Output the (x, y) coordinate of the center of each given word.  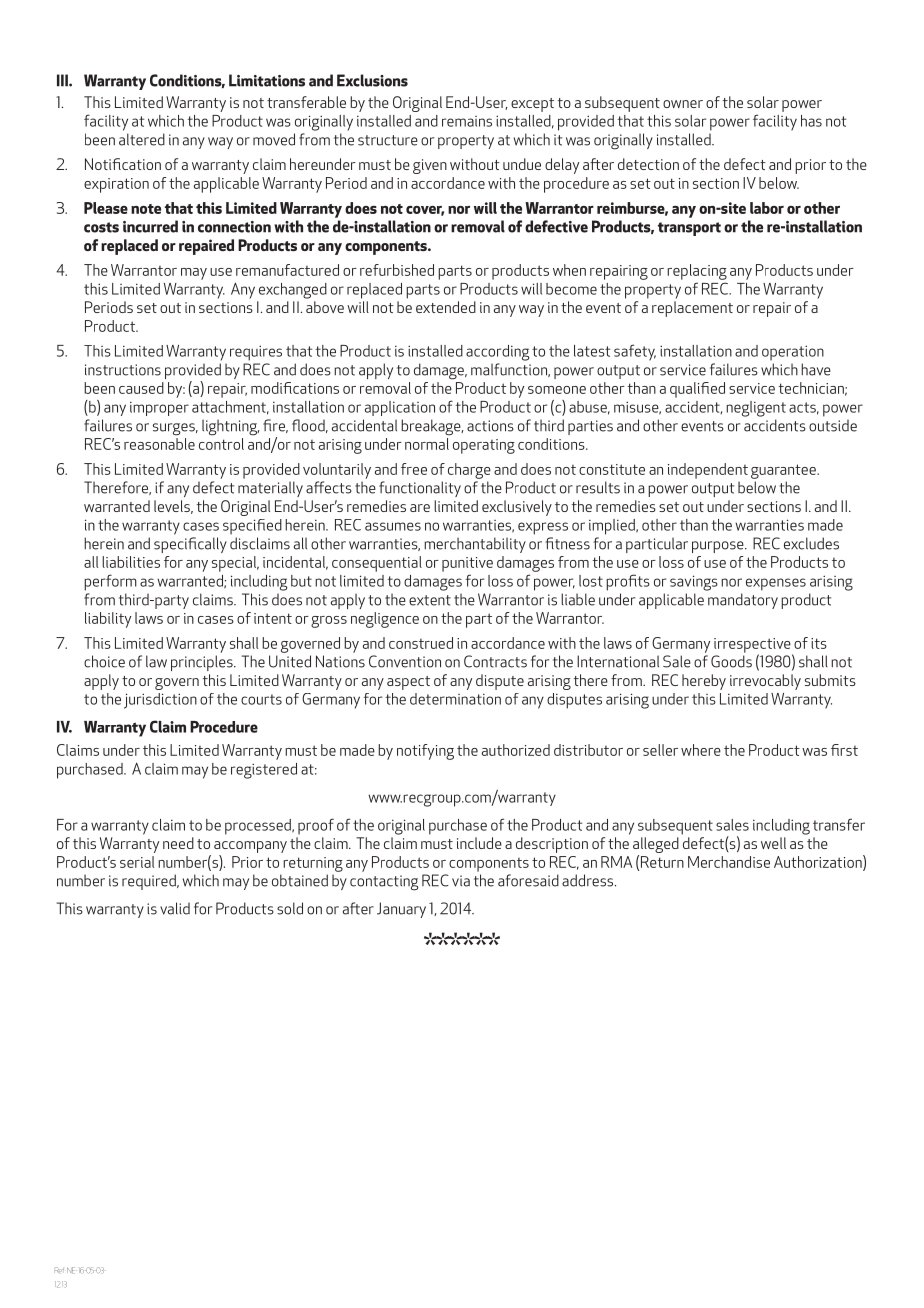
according (498, 353)
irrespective (753, 646)
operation (793, 353)
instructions (123, 370)
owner (683, 104)
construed (421, 643)
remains (467, 121)
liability (108, 620)
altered (142, 139)
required (150, 882)
